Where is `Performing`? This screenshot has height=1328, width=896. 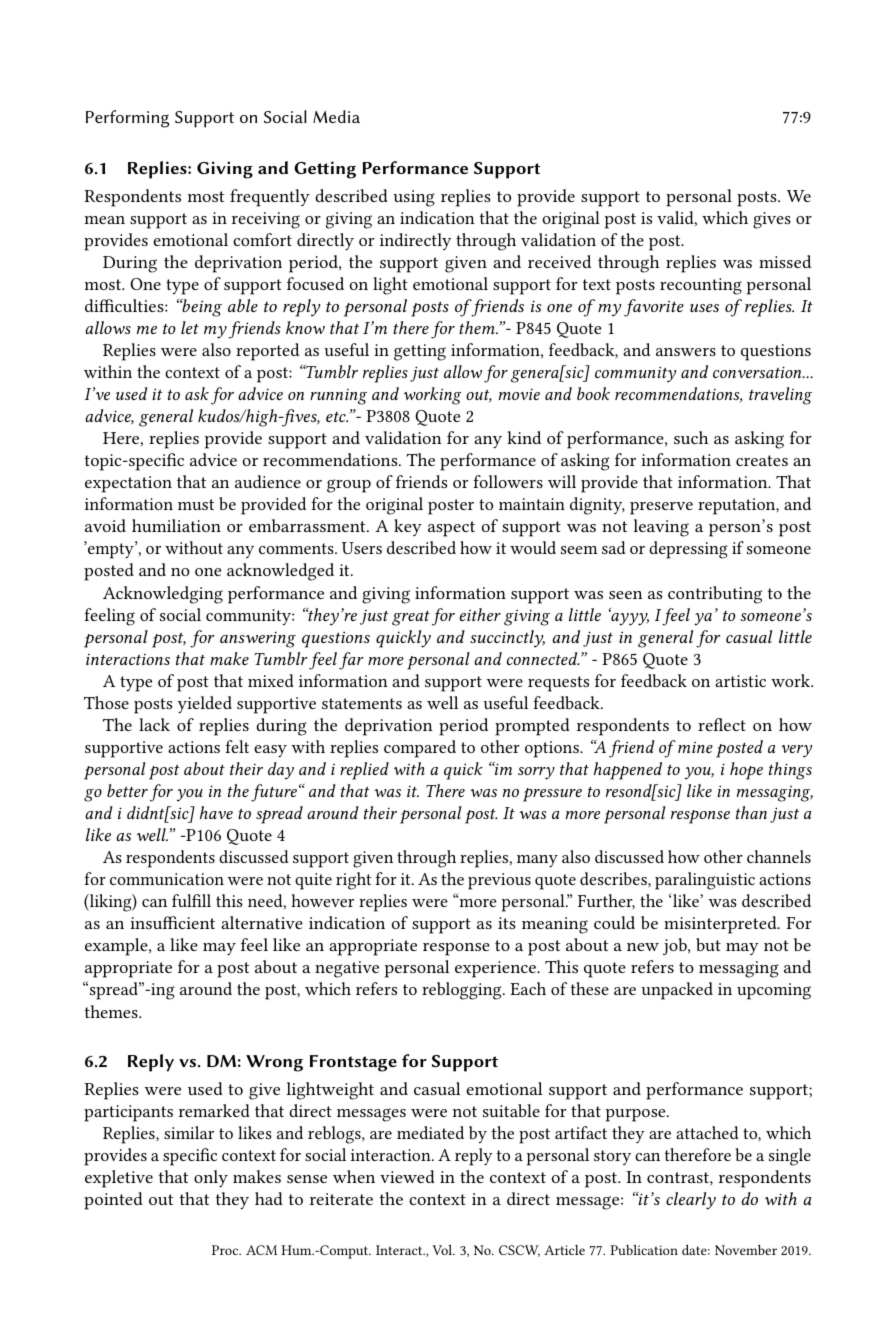
Performing is located at coordinates (127, 119).
